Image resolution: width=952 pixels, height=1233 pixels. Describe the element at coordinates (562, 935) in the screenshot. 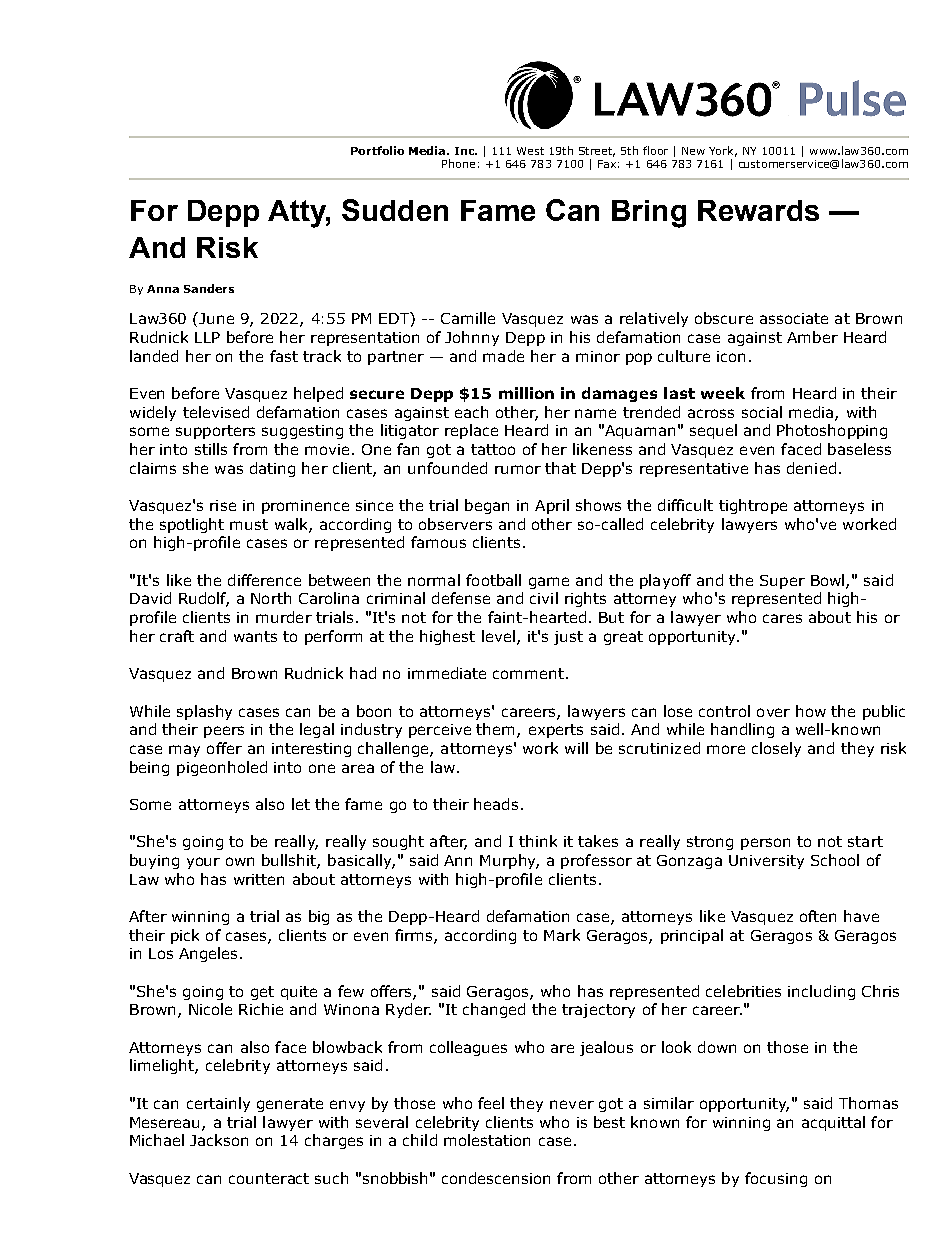

I see `Mark` at that location.
